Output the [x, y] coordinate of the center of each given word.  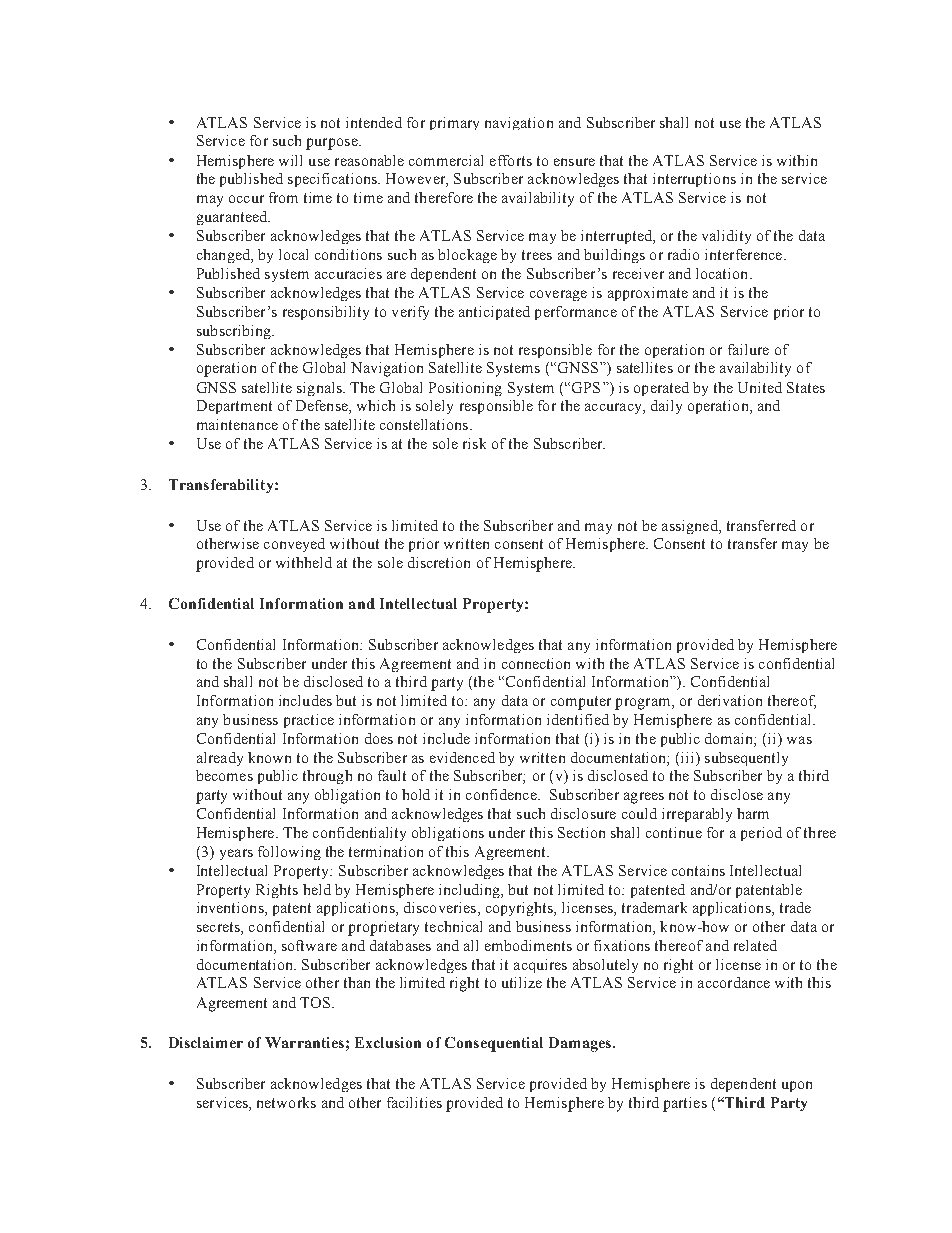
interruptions [694, 180]
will [290, 160]
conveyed [294, 545]
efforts [511, 160]
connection [536, 663]
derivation [730, 700]
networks [286, 1102]
